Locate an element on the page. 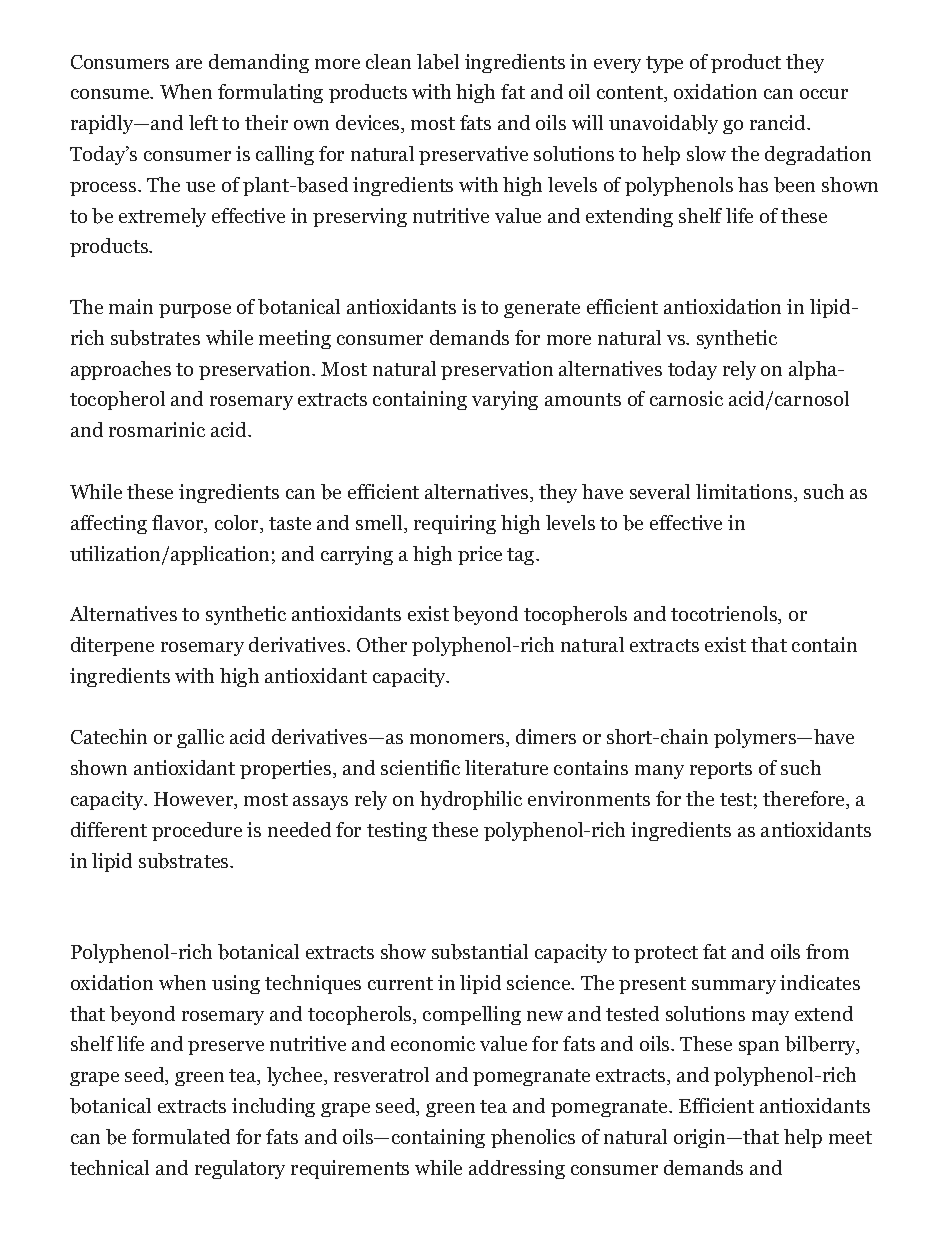 The width and height of the document is (952, 1233). amounts is located at coordinates (583, 399).
